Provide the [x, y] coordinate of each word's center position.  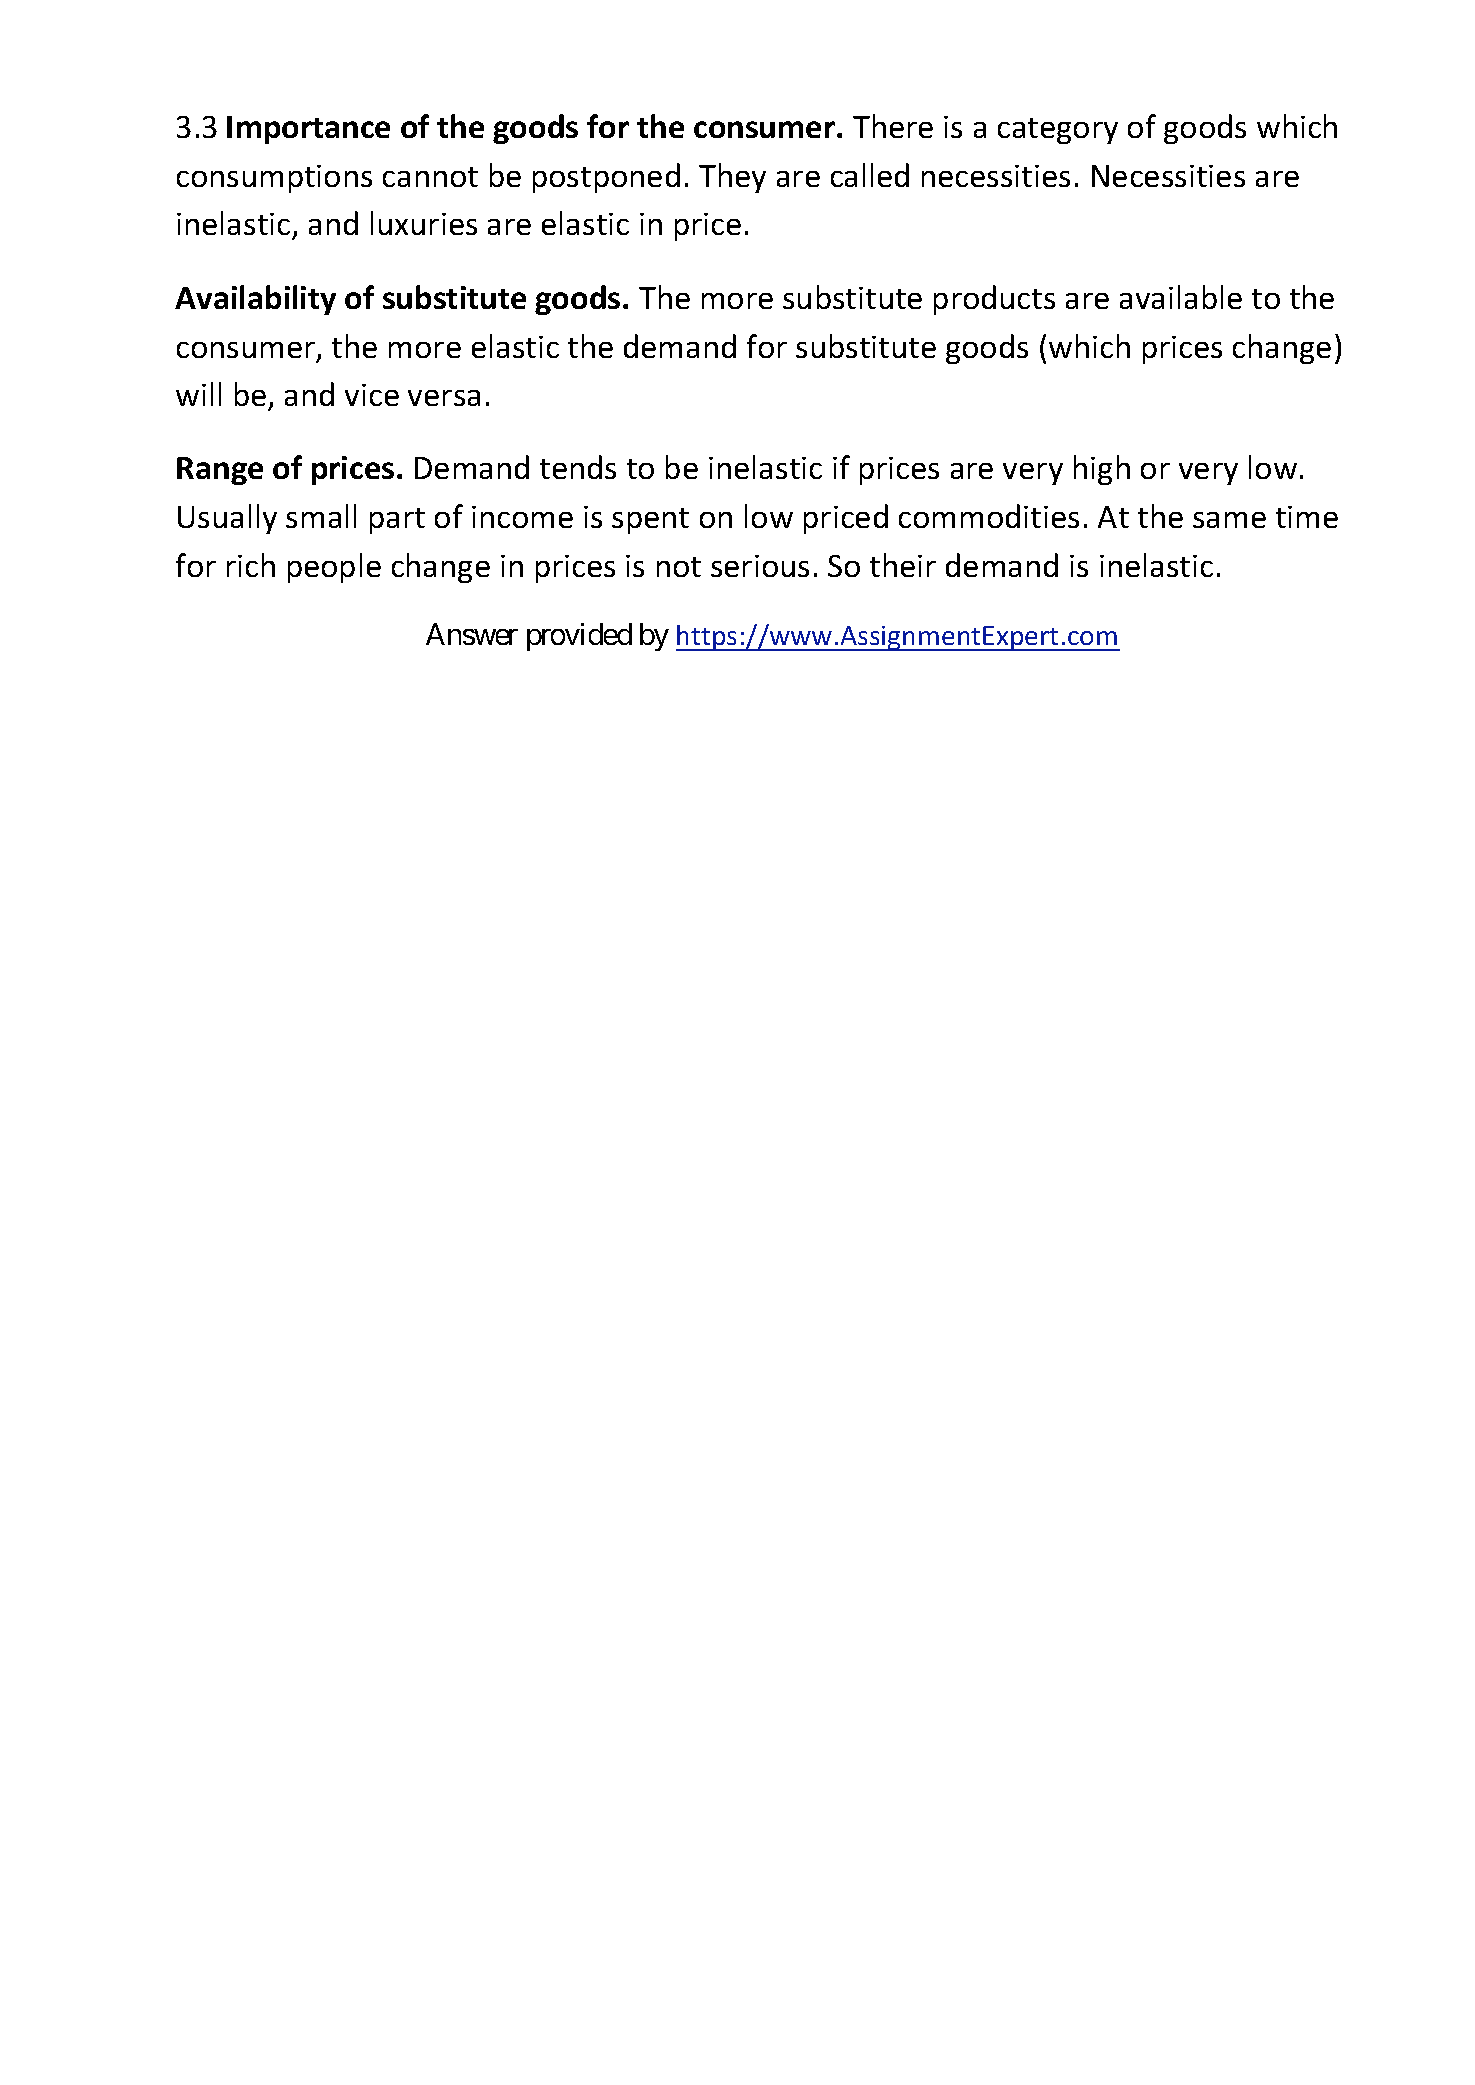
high [1102, 470]
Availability [255, 300]
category [1058, 131]
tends [578, 467]
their [903, 565]
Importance [308, 130]
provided [579, 637]
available [1181, 297]
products [994, 300]
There [893, 126]
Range [220, 471]
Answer [472, 634]
